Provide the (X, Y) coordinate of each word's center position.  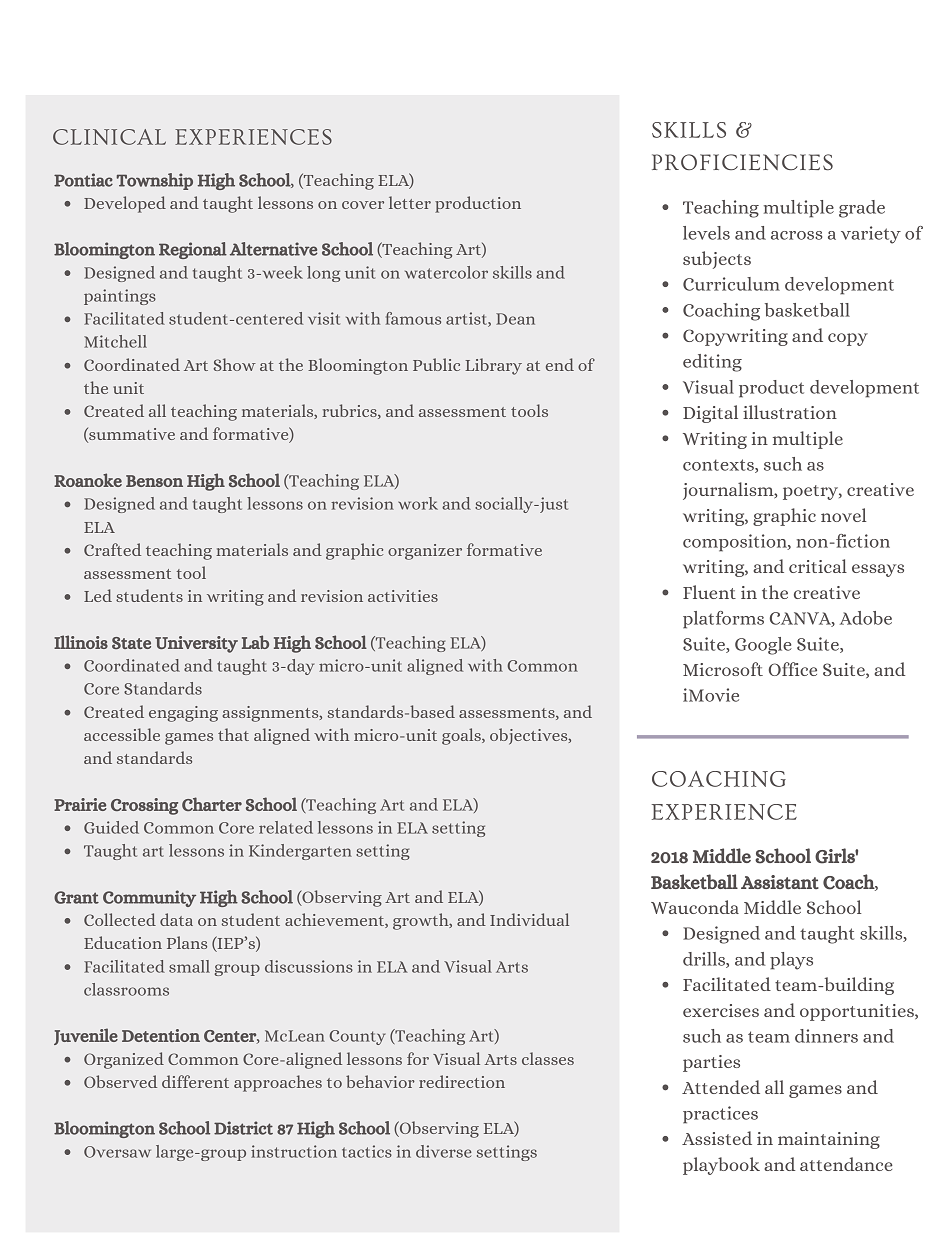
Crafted (112, 549)
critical (818, 566)
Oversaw (117, 1152)
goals (462, 736)
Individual (529, 919)
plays (791, 961)
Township (154, 181)
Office (793, 669)
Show (235, 364)
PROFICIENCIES (742, 162)
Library (493, 366)
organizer (425, 552)
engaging (183, 714)
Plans (187, 942)
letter (410, 202)
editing (712, 363)
